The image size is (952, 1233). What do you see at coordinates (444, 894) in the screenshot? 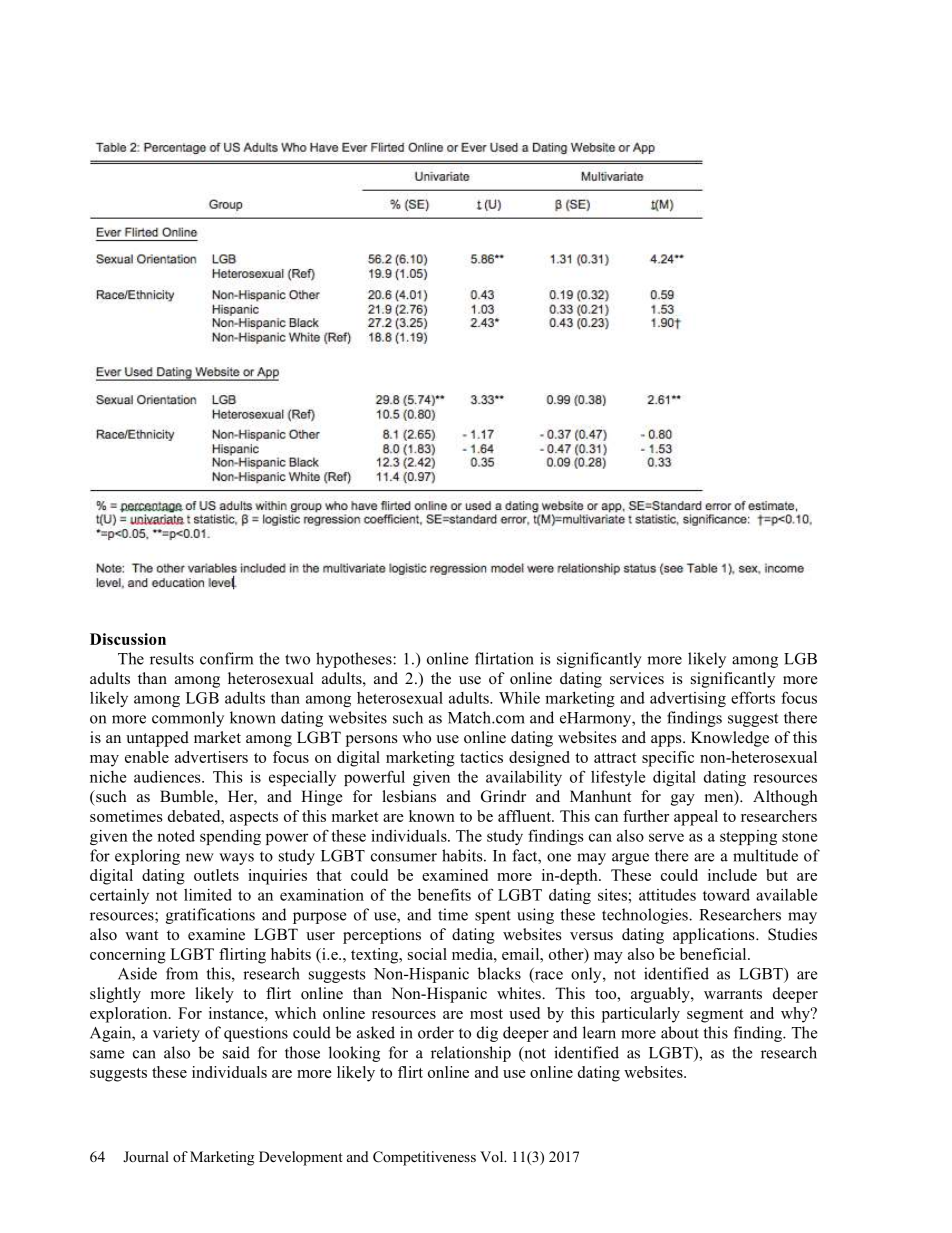
I see `benefits` at bounding box center [444, 894].
